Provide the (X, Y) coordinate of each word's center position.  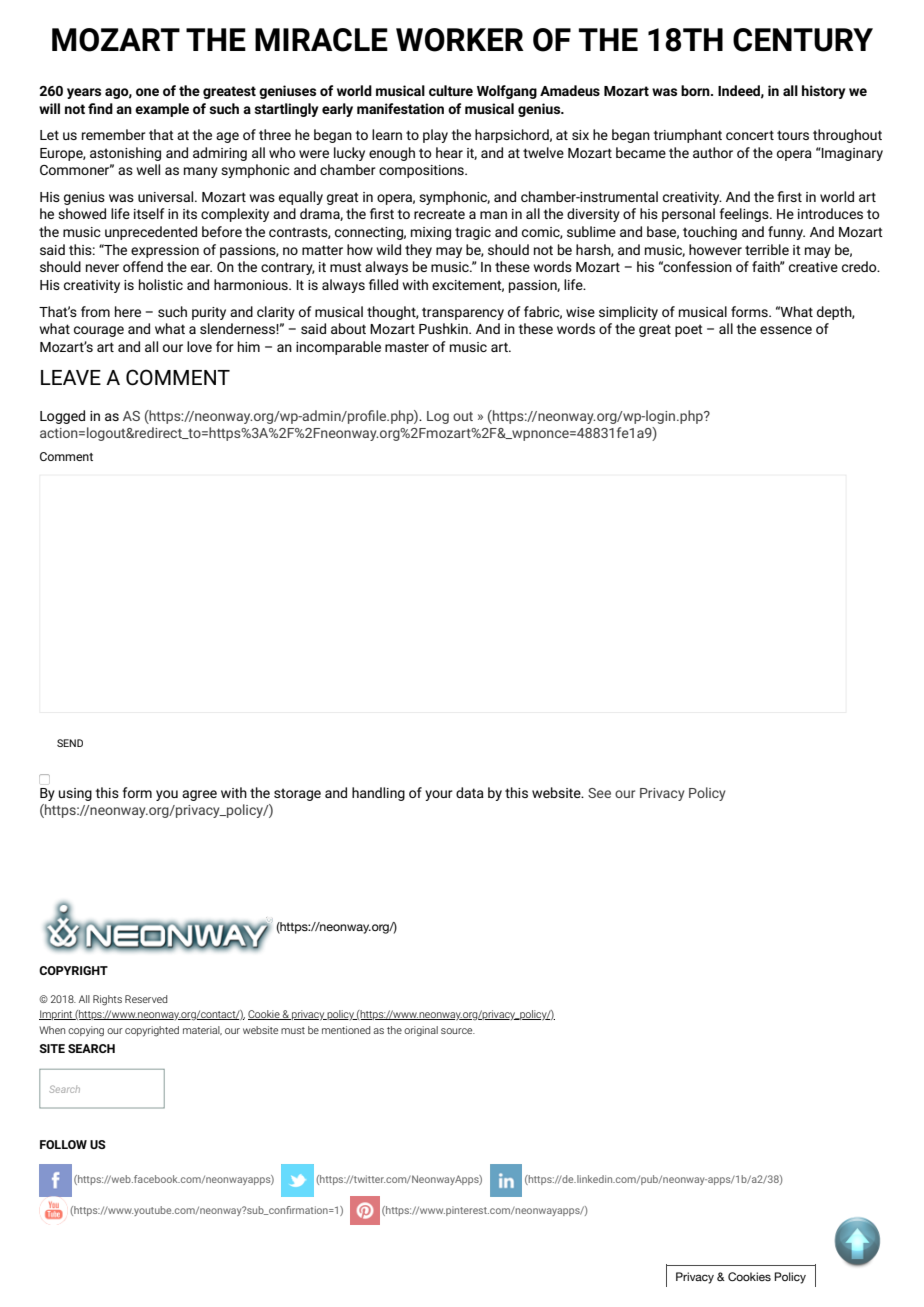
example (162, 110)
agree (199, 795)
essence (786, 330)
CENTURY (803, 40)
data (470, 792)
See (599, 793)
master (407, 347)
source (458, 1031)
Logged (62, 417)
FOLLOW (63, 1144)
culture (451, 90)
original (421, 1031)
